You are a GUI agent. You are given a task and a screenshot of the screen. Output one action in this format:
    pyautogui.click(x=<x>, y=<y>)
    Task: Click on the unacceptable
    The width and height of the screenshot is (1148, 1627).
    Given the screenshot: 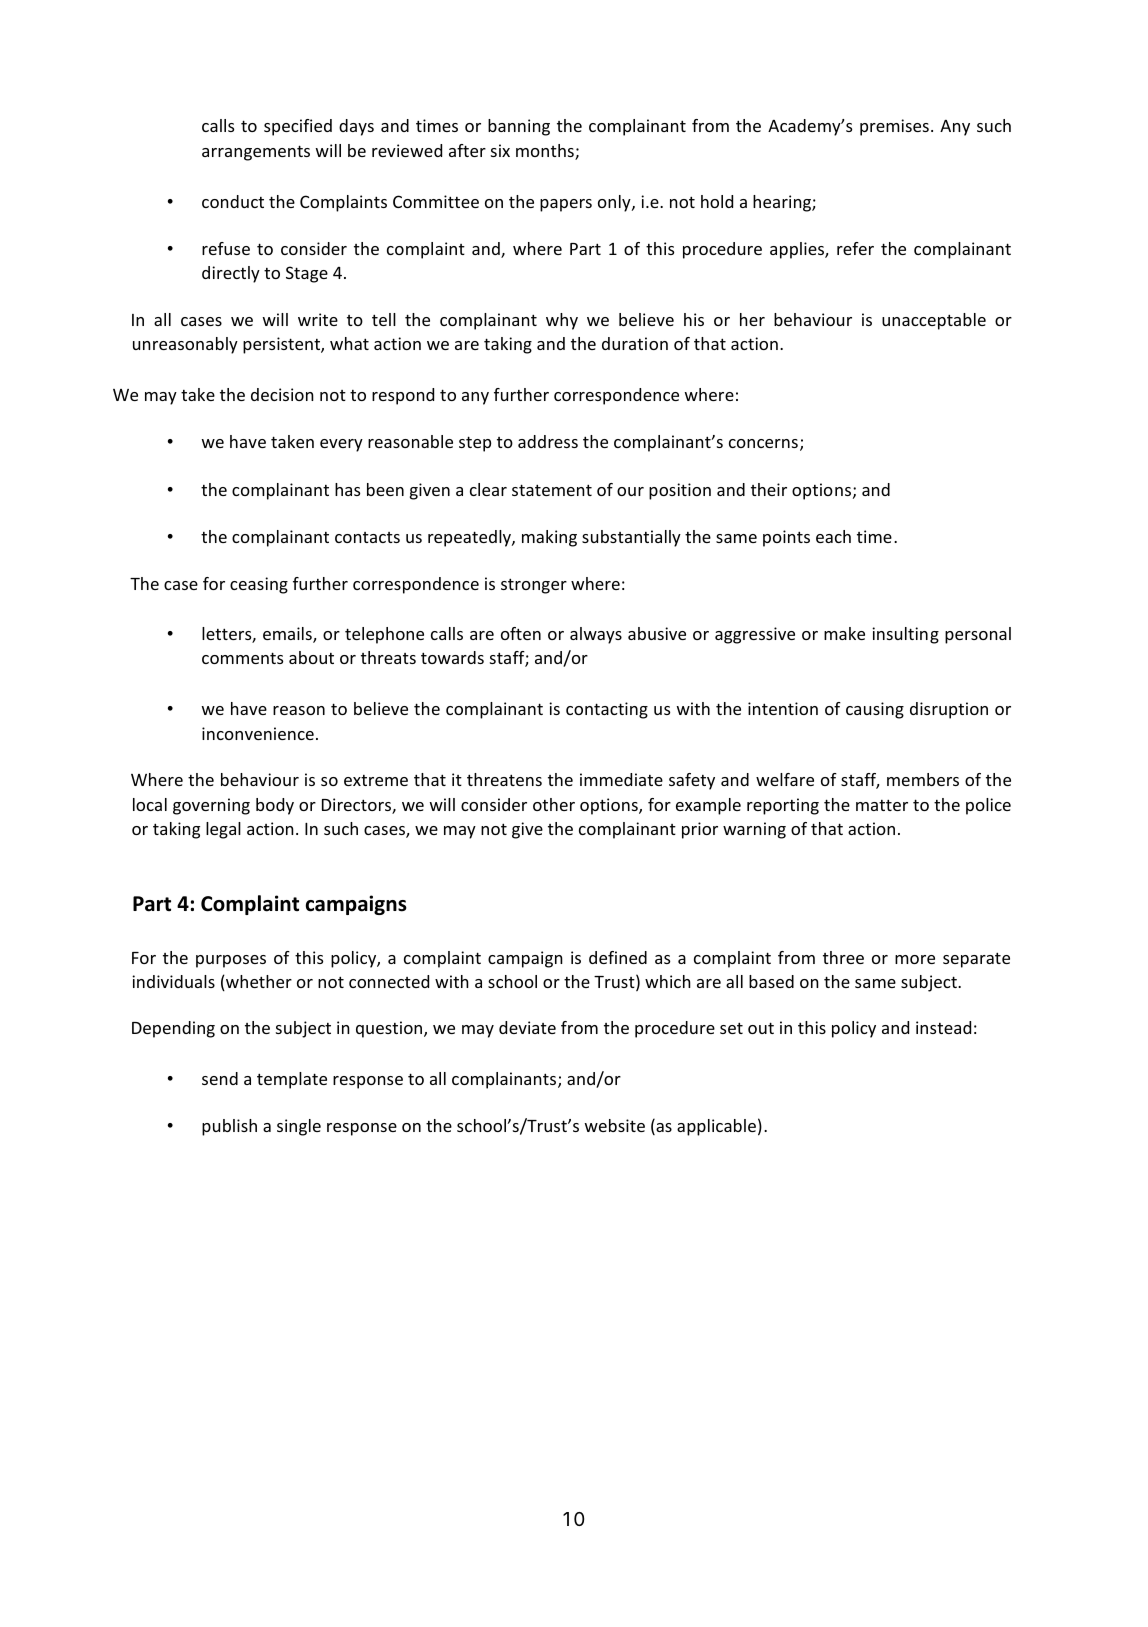 What is the action you would take?
    pyautogui.click(x=934, y=321)
